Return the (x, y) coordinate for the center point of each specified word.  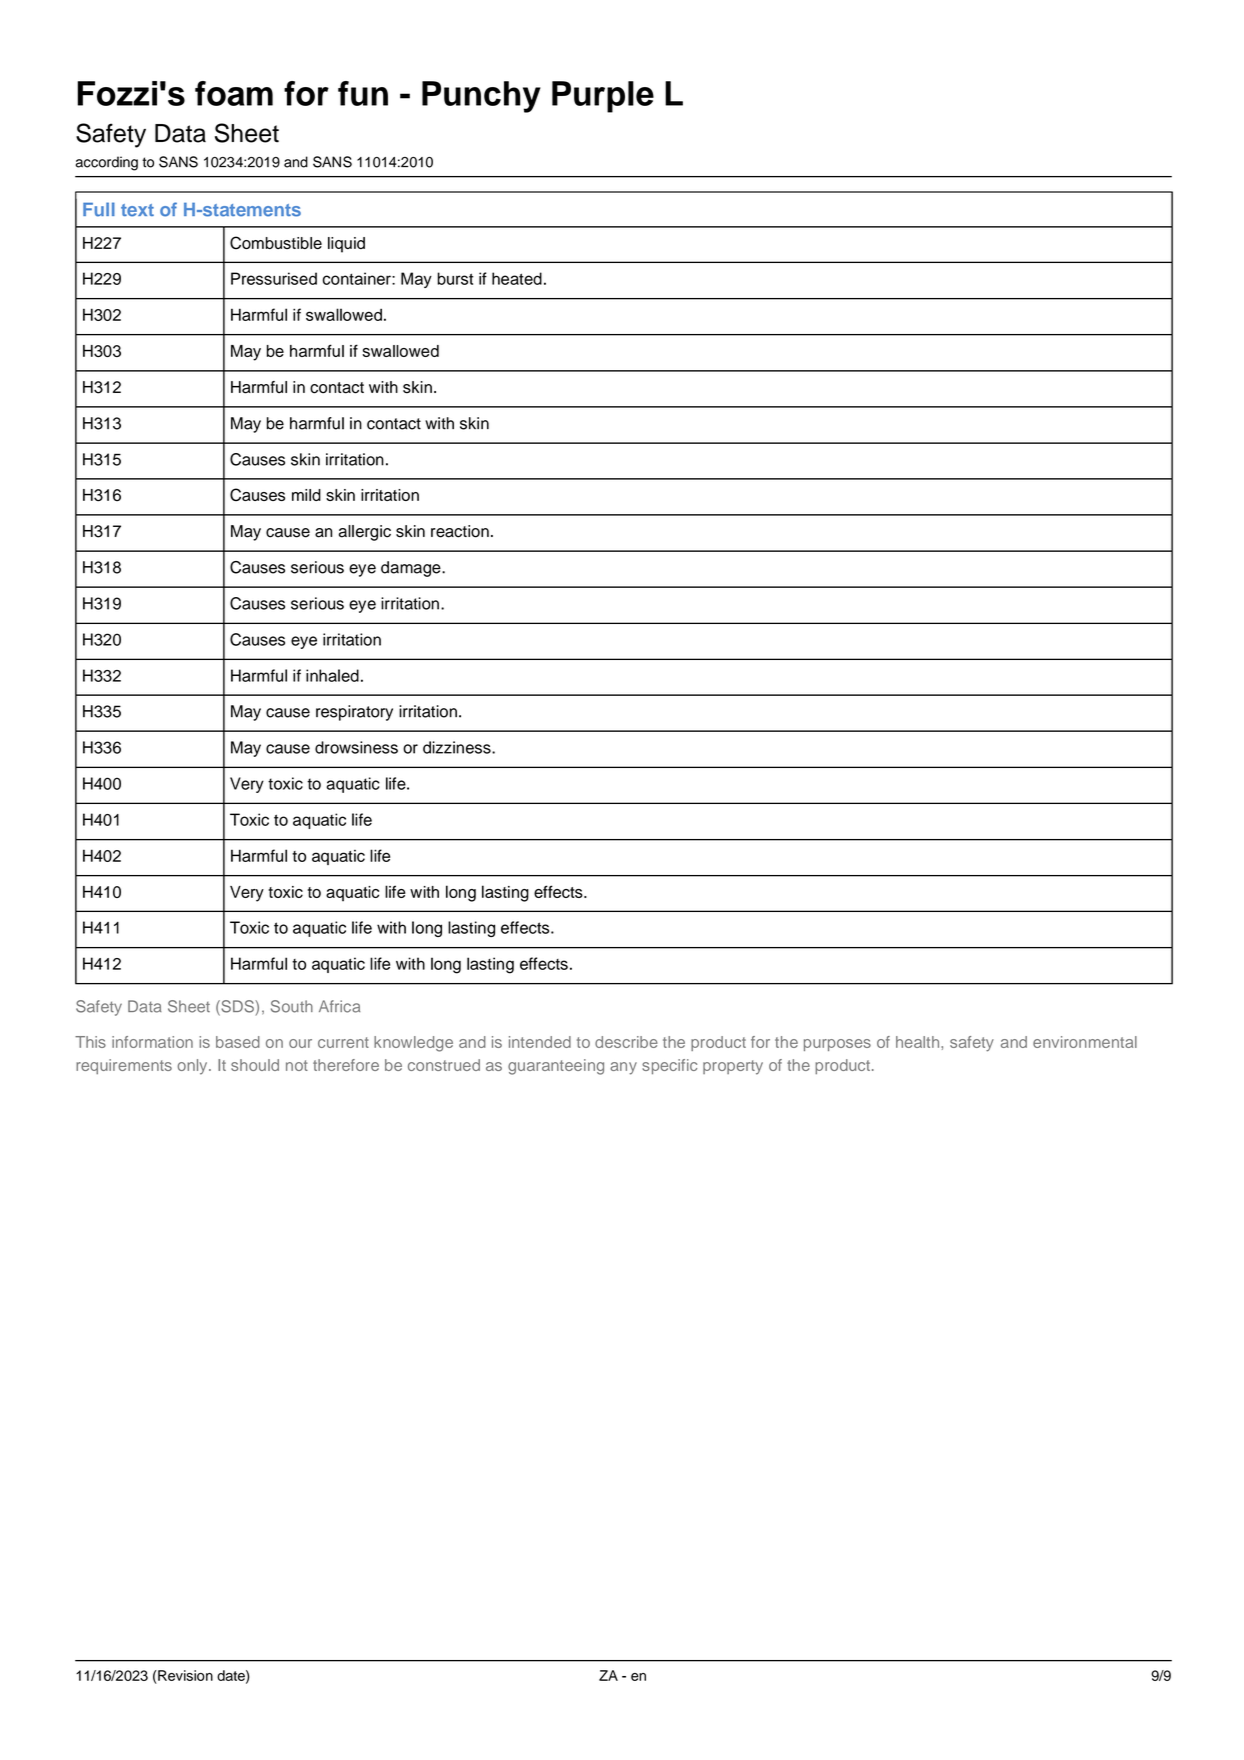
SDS (237, 1007)
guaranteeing (556, 1067)
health (919, 1042)
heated (517, 278)
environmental (1085, 1042)
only (193, 1067)
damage (412, 569)
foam (234, 93)
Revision (184, 1675)
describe (626, 1042)
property (733, 1067)
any (623, 1068)
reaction (460, 531)
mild (306, 495)
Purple (603, 97)
